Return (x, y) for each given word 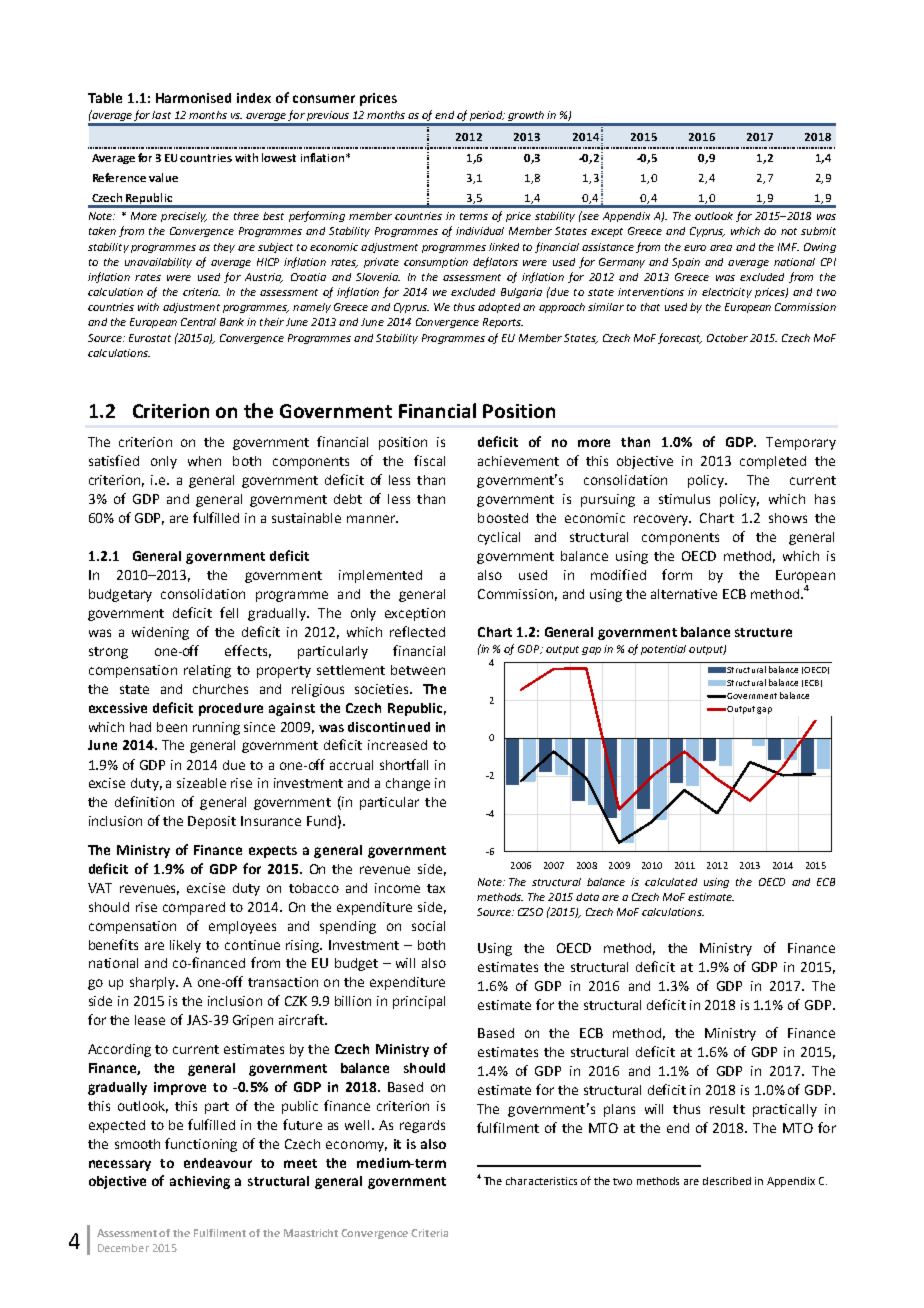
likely (185, 946)
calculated (671, 882)
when (204, 461)
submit (818, 231)
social (428, 926)
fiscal (429, 460)
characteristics (541, 1181)
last (161, 115)
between (418, 670)
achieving (200, 1182)
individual (480, 231)
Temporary (801, 443)
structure (763, 632)
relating (207, 671)
